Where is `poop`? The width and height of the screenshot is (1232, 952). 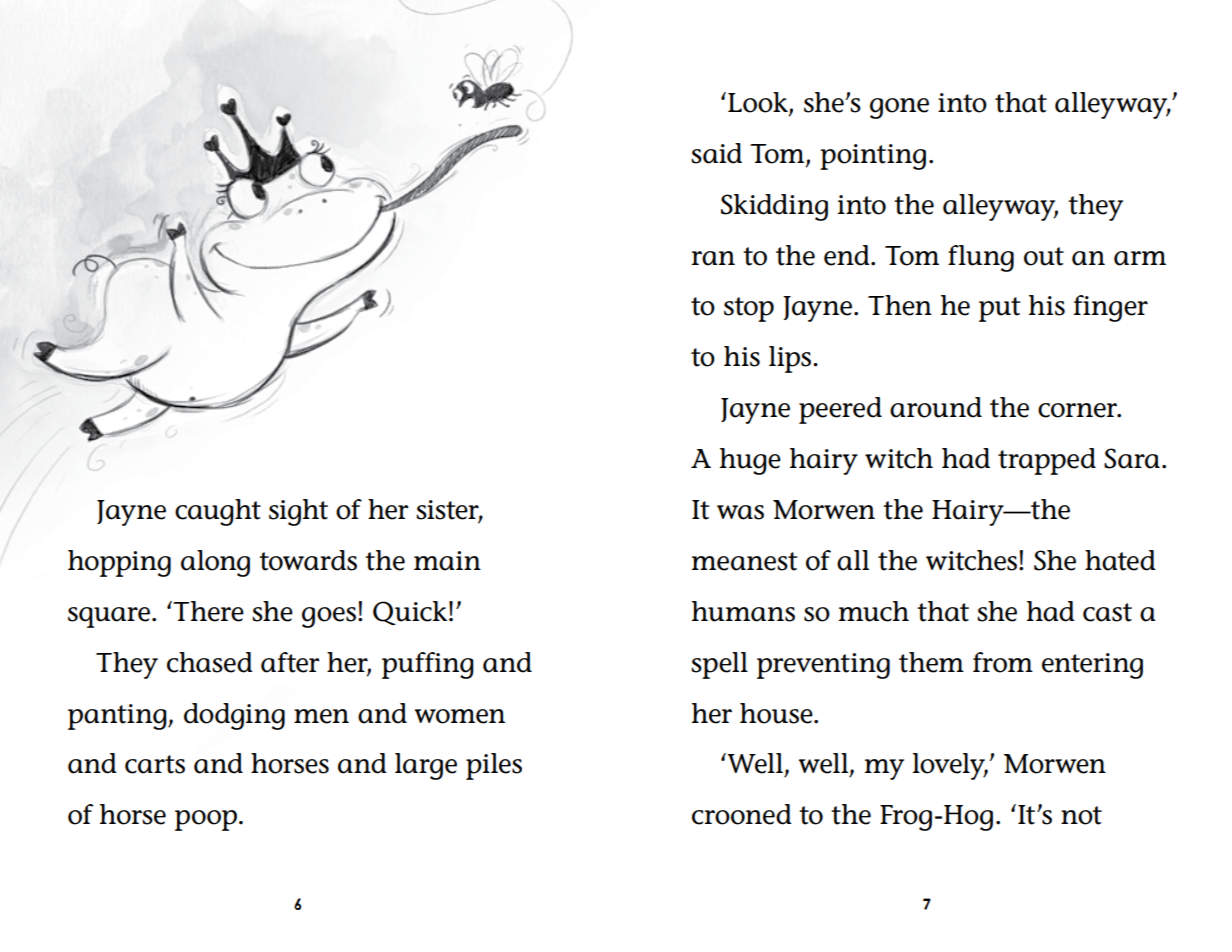 poop is located at coordinates (207, 820).
